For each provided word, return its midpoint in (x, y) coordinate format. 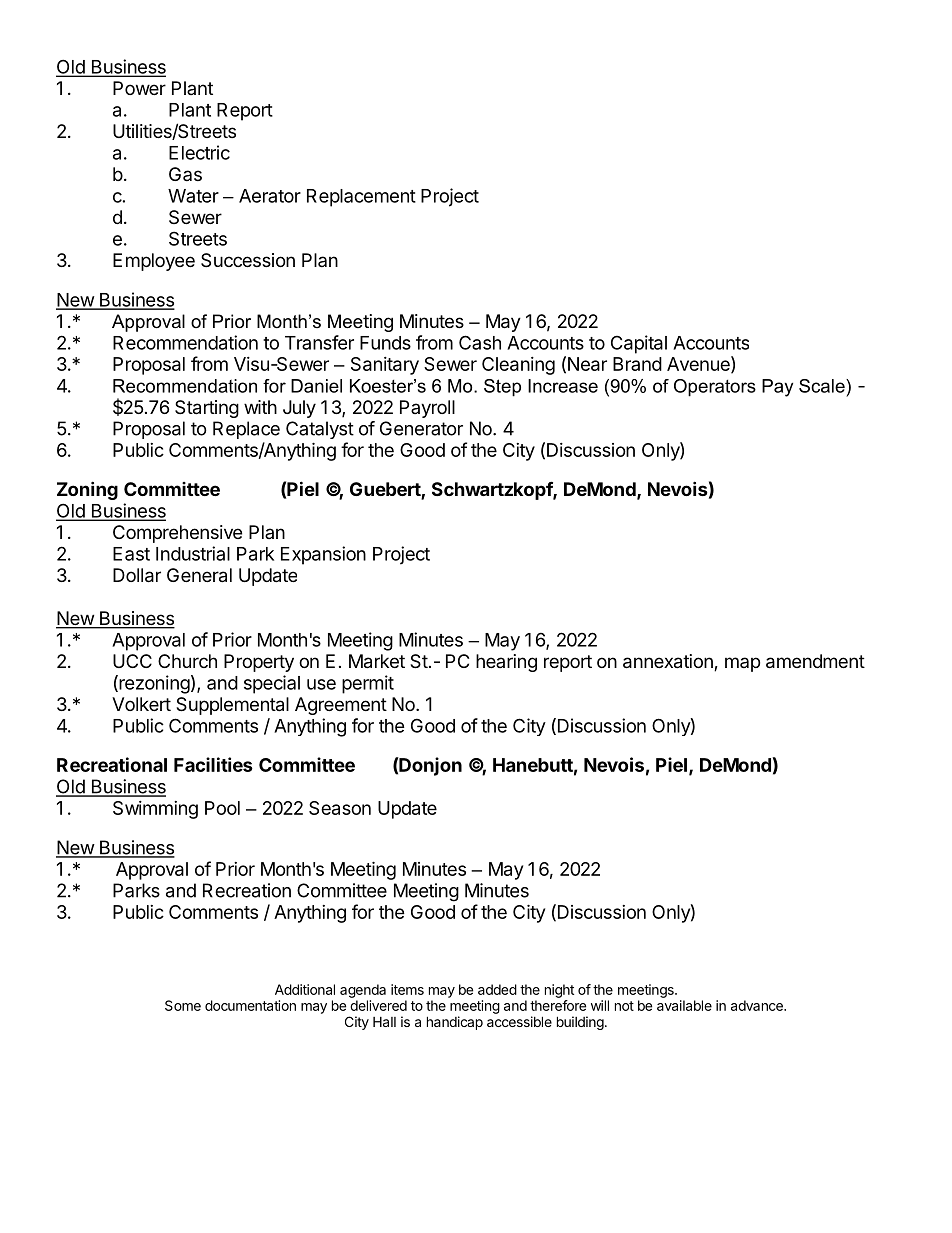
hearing (506, 663)
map (742, 664)
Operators (715, 388)
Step (502, 388)
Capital (639, 344)
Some (183, 1005)
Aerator (270, 196)
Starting (207, 409)
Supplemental (232, 706)
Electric (199, 152)
